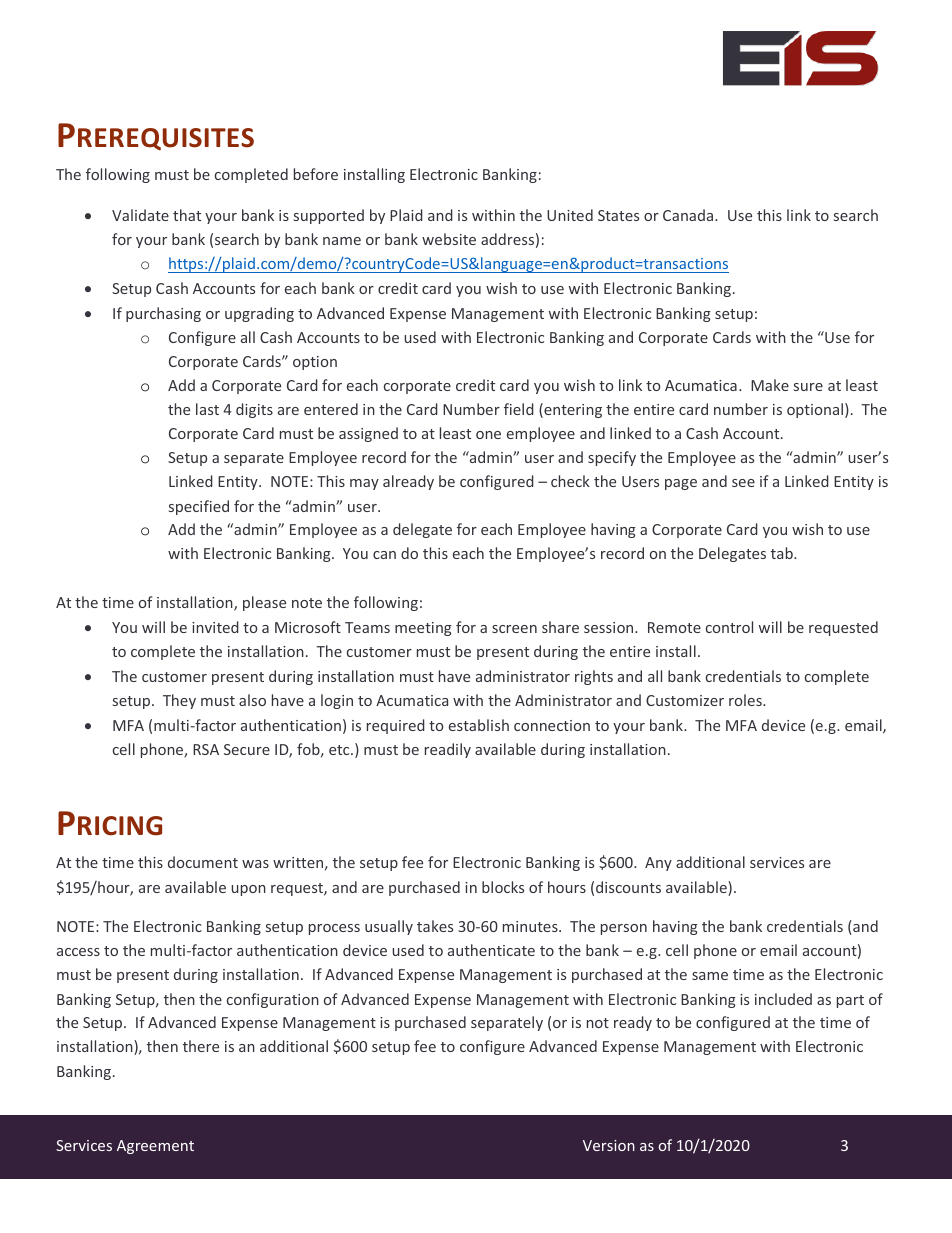  What do you see at coordinates (449, 239) in the image?
I see `website` at bounding box center [449, 239].
